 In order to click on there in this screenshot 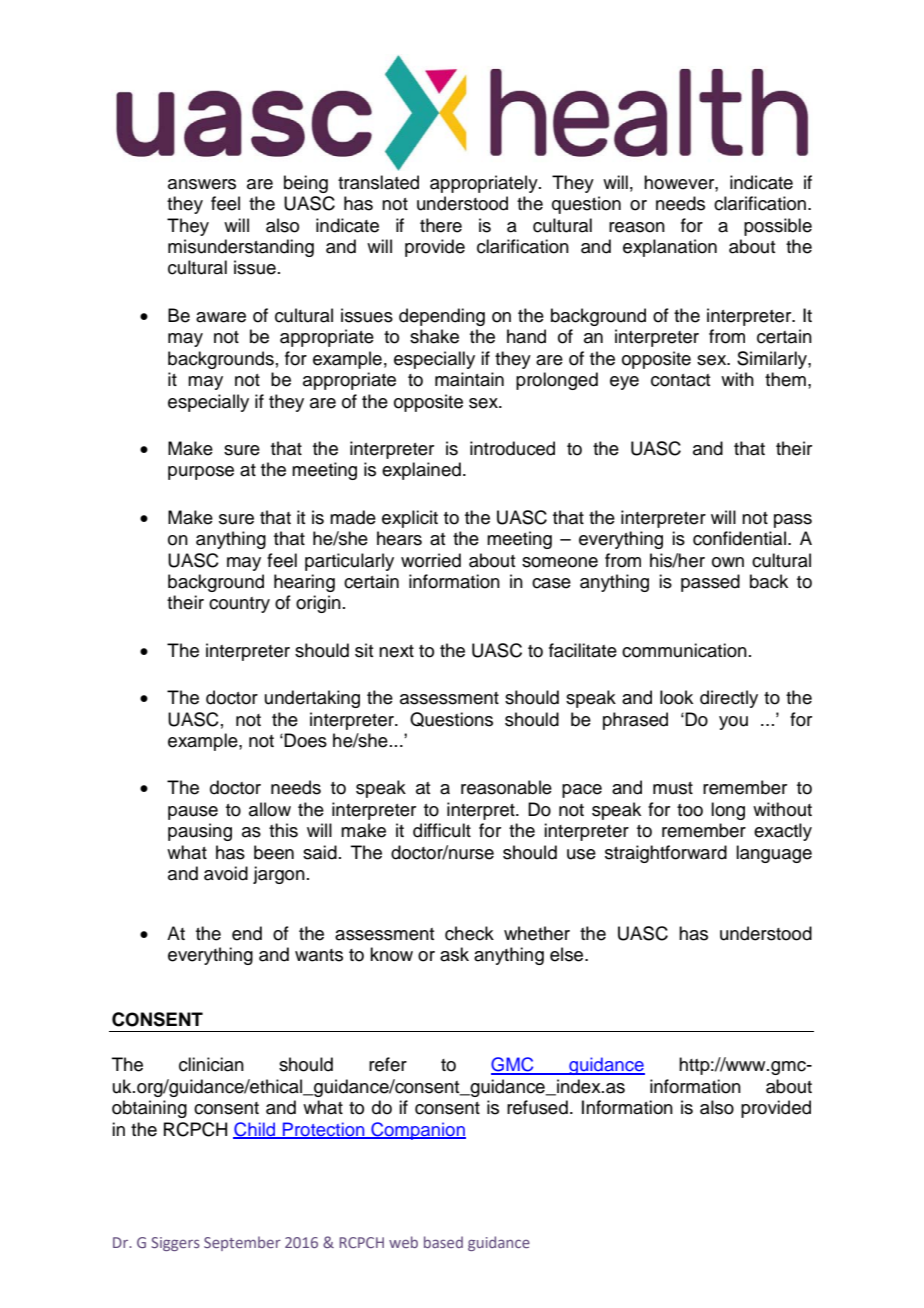, I will do `click(441, 225)`.
